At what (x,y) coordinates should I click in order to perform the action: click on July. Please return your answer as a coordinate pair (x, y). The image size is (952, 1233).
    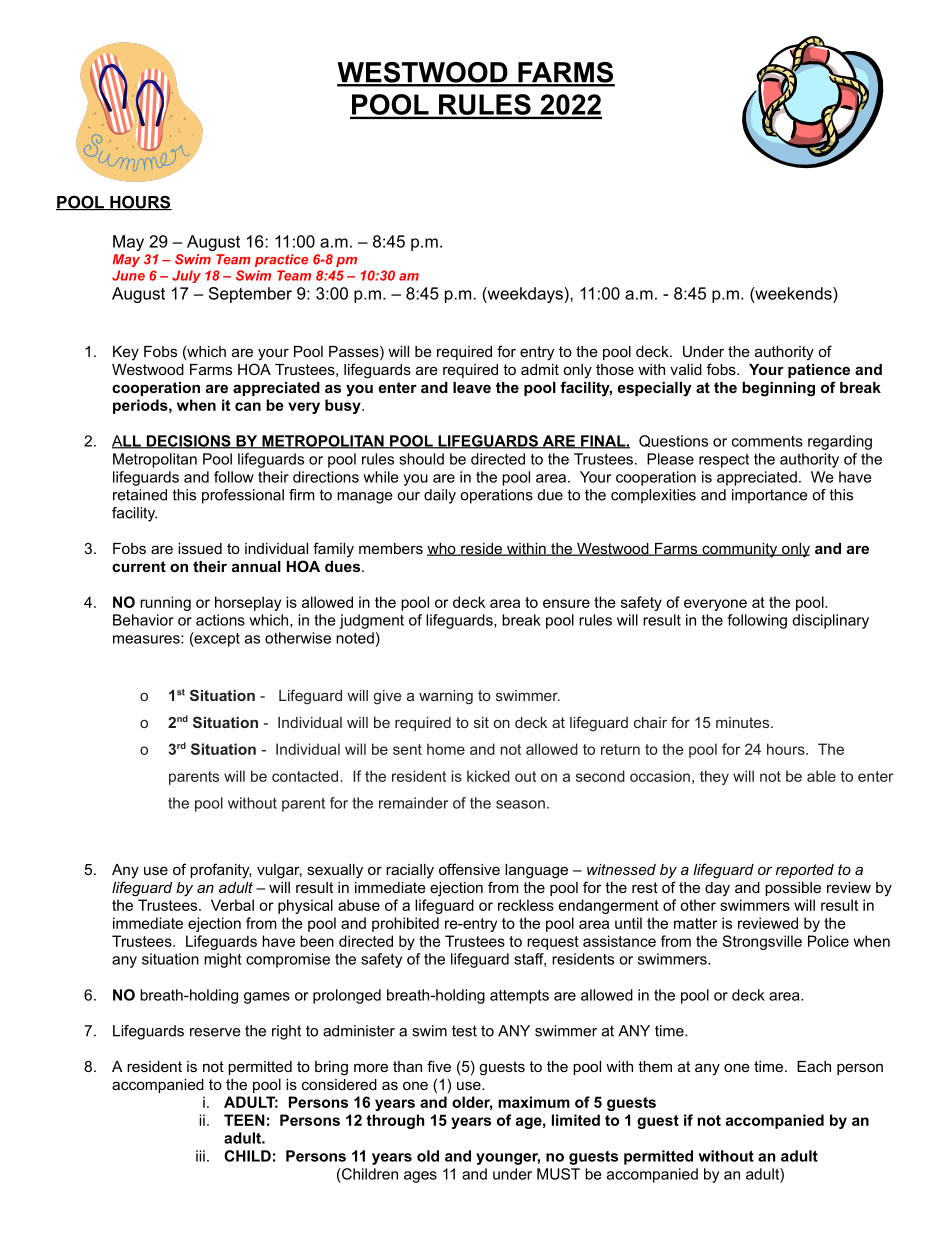
    Looking at the image, I should click on (186, 276).
